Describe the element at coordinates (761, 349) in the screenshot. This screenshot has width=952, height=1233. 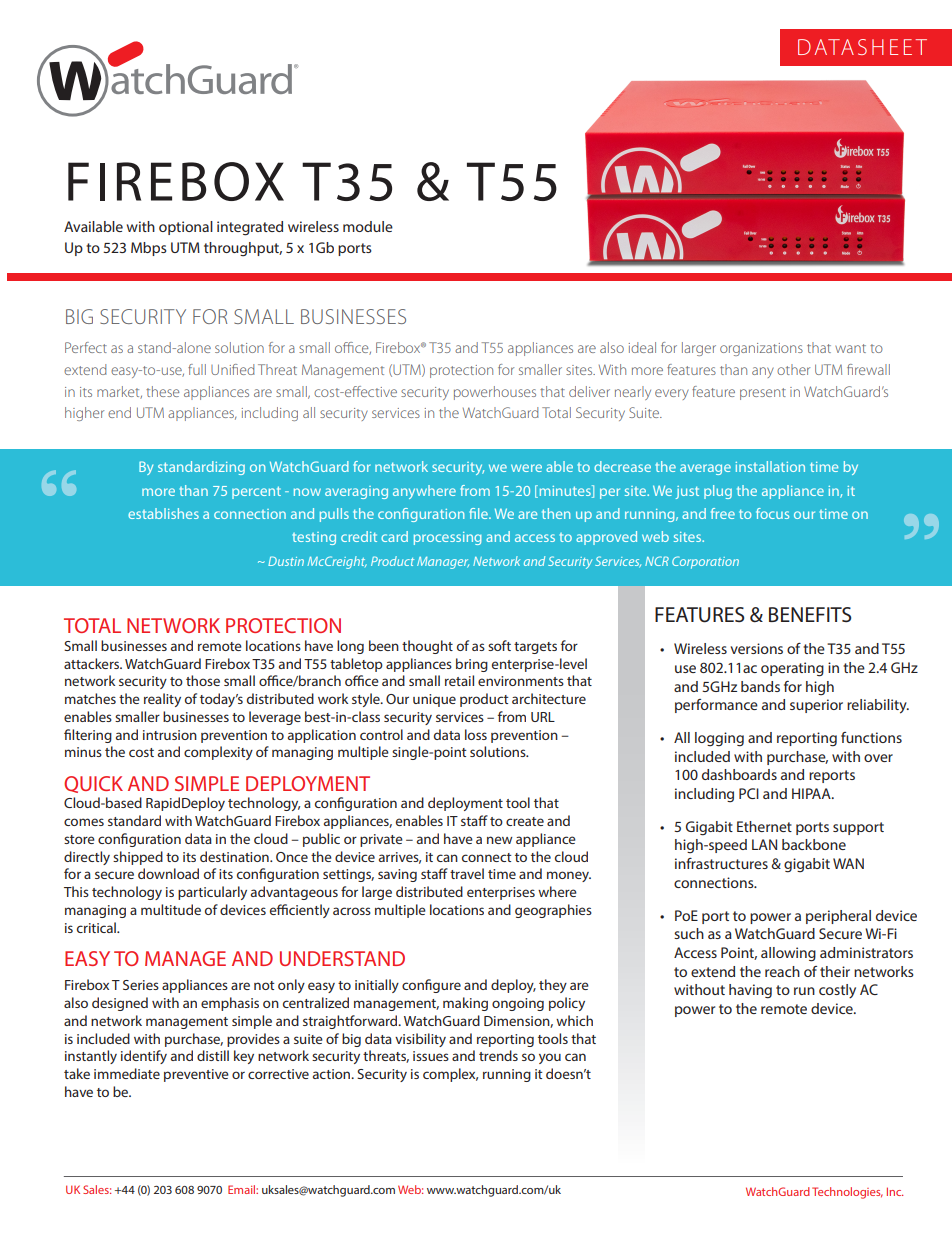
I see `organizations` at that location.
